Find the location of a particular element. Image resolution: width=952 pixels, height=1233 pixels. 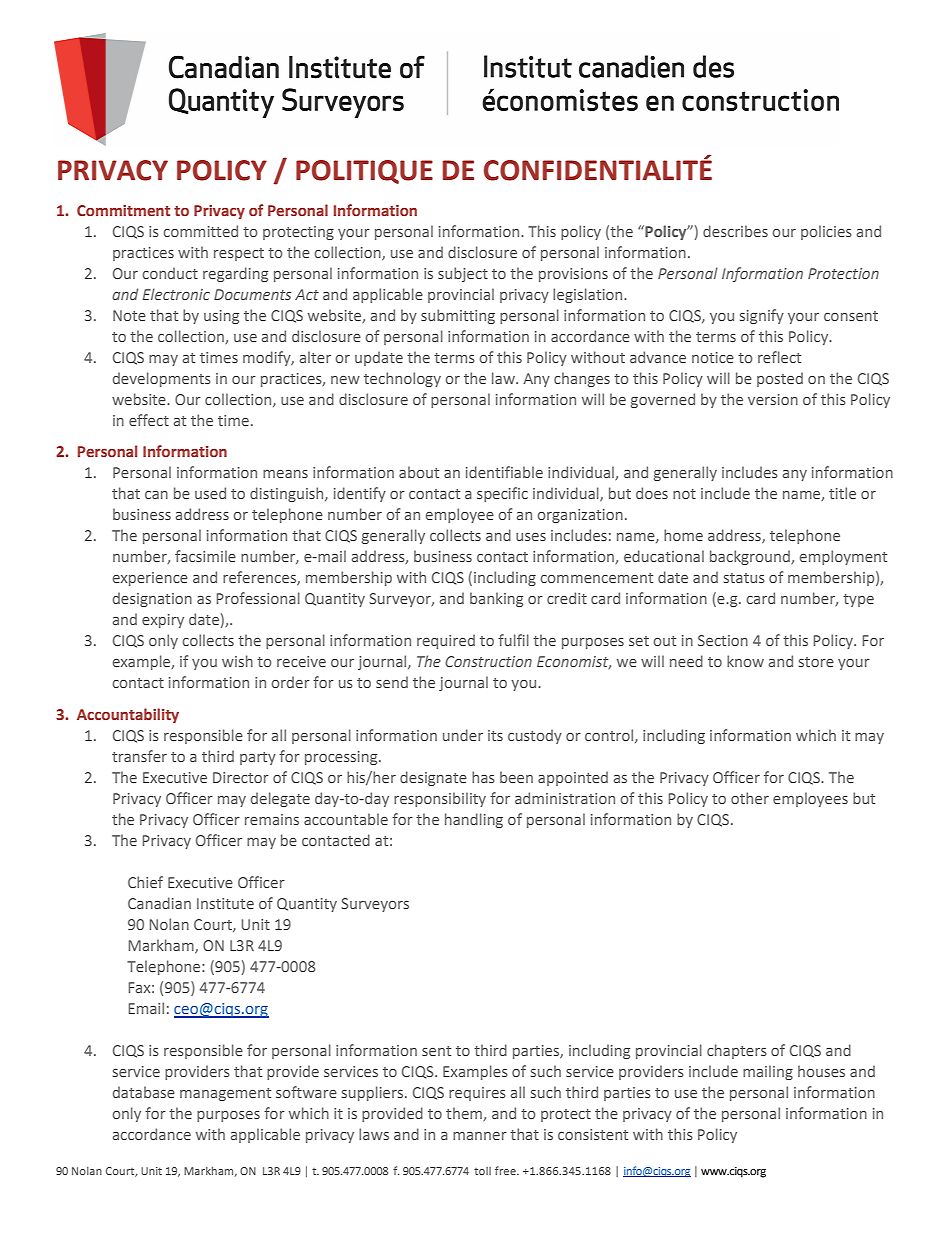

Institute is located at coordinates (225, 903).
